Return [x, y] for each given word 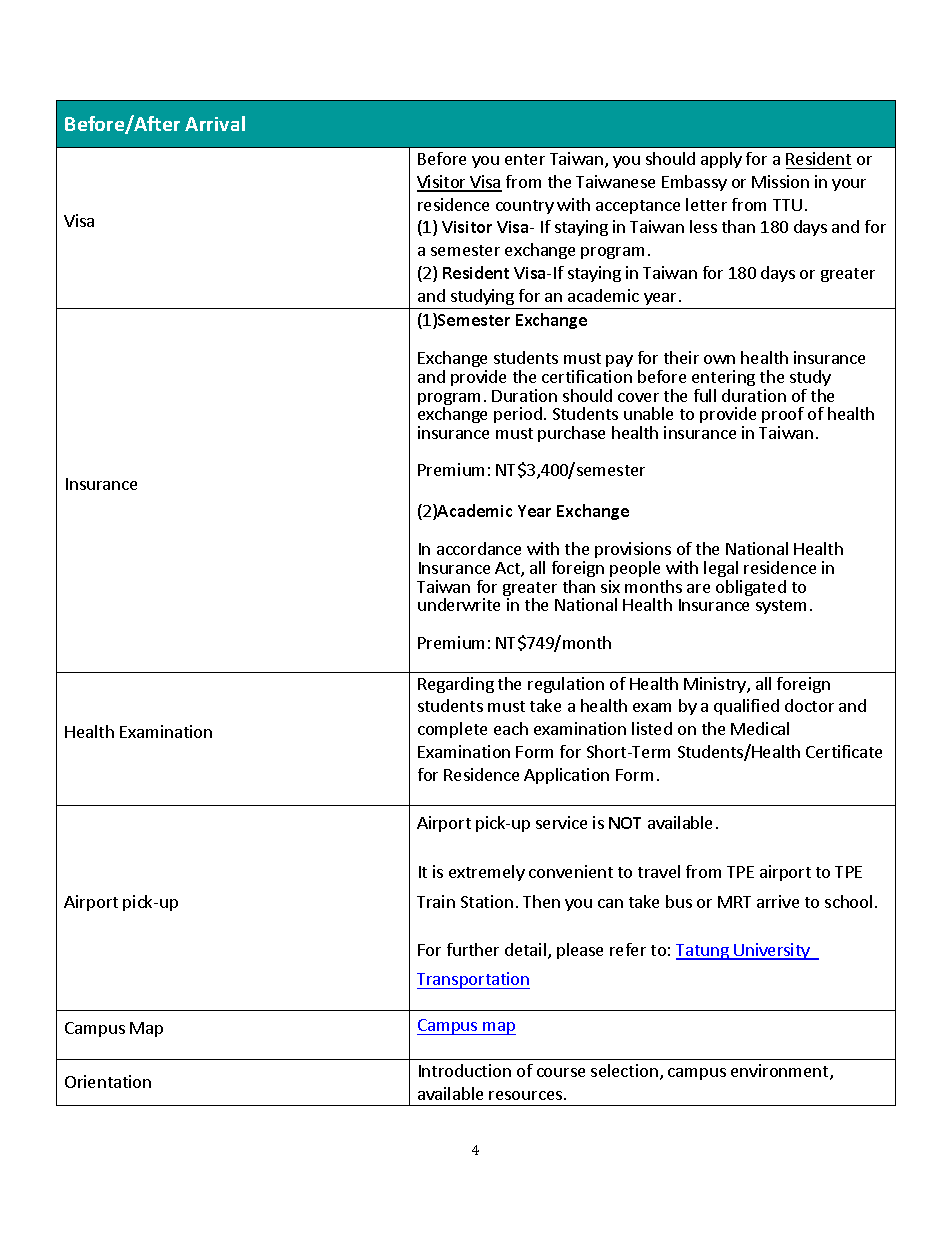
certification [587, 376]
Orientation [108, 1081]
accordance [479, 548]
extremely [487, 873]
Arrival [215, 123]
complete [452, 730]
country [525, 207]
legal [721, 569]
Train [436, 901]
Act [508, 569]
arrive [778, 901]
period [518, 415]
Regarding [456, 685]
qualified [746, 707]
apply [721, 160]
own [719, 359]
